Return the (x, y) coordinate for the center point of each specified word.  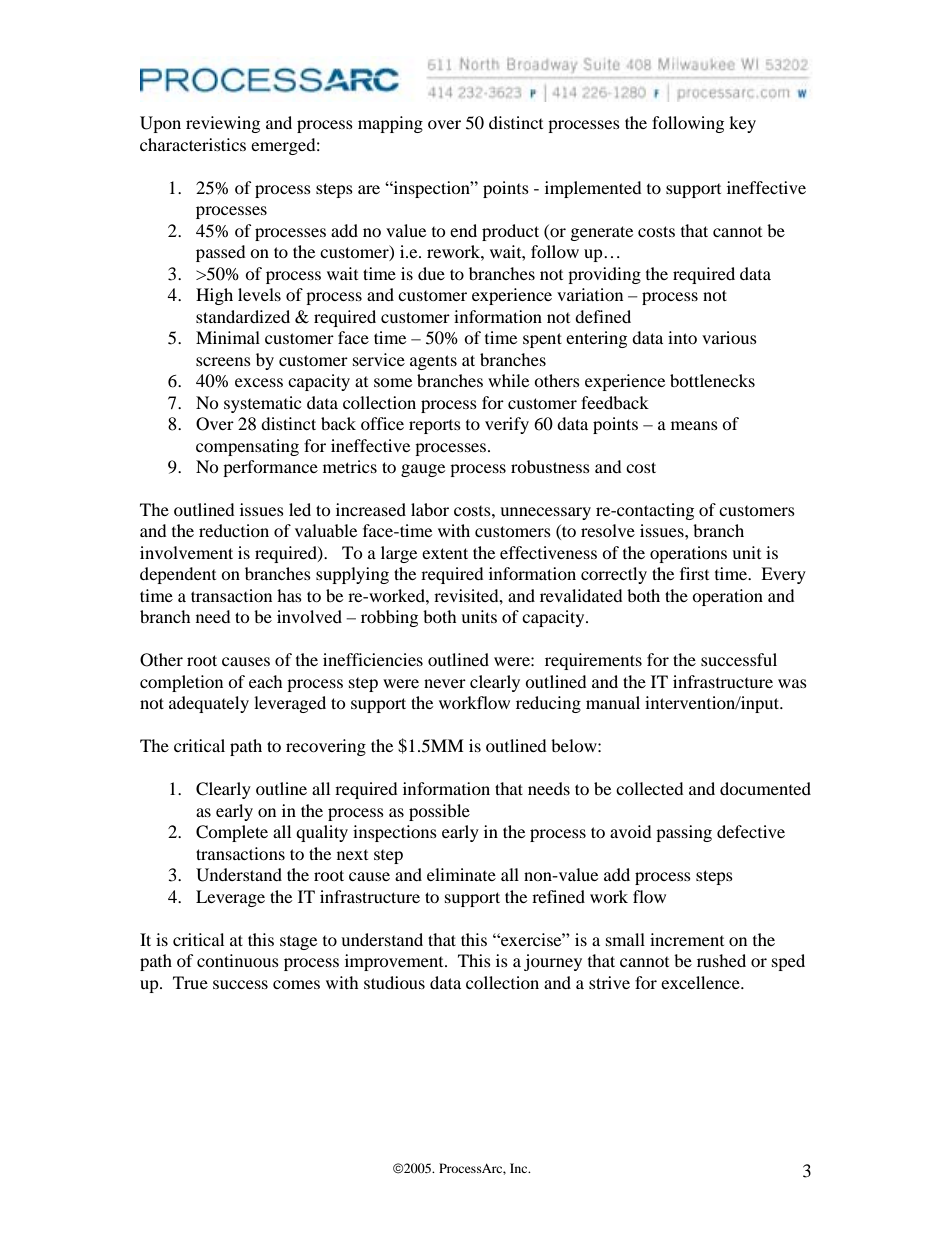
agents (433, 362)
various (729, 337)
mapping (390, 124)
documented (765, 788)
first (694, 573)
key (742, 124)
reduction (234, 530)
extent (445, 553)
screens (223, 361)
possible (439, 812)
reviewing (223, 124)
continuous (238, 960)
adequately (209, 704)
